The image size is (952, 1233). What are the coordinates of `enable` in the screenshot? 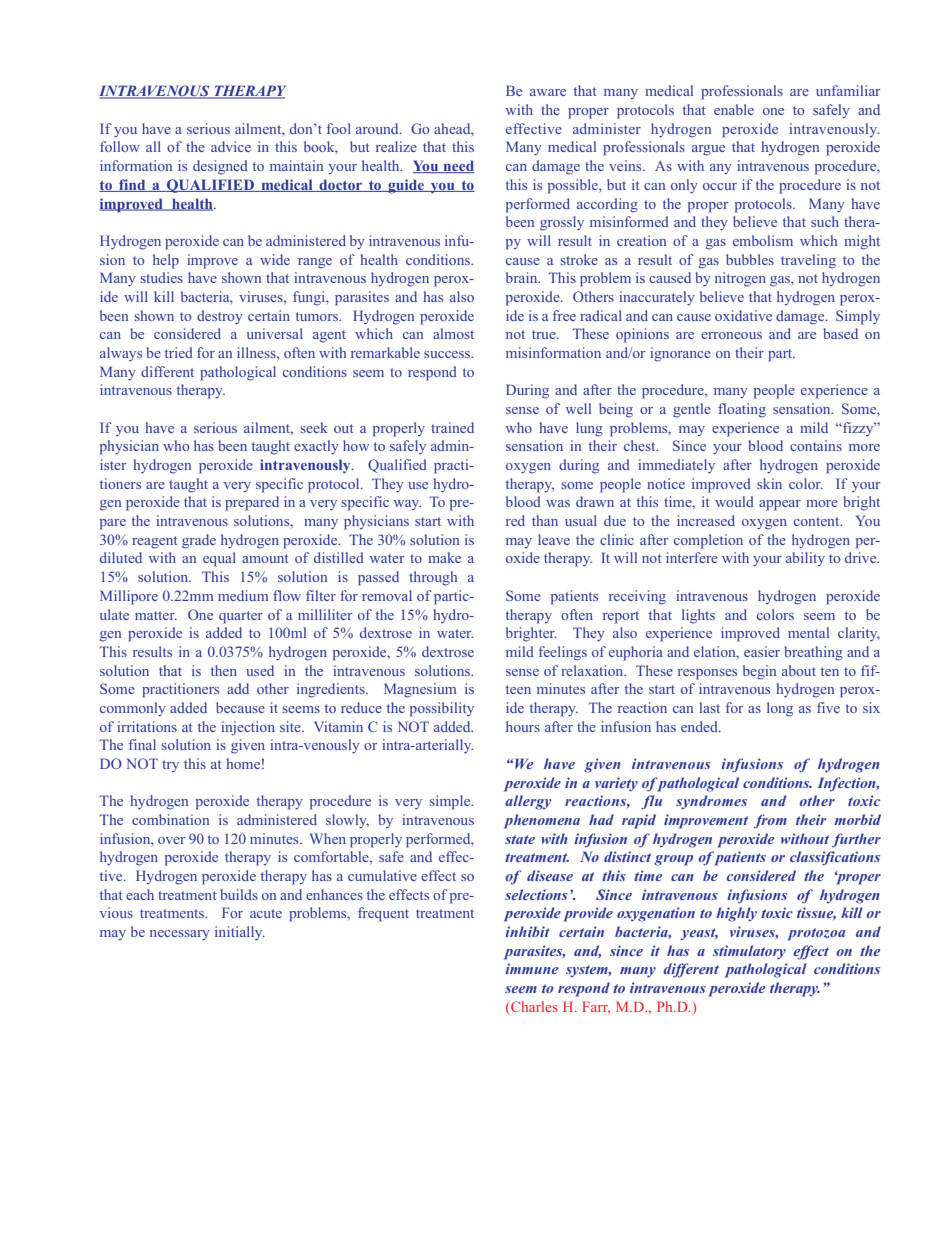 It's located at (734, 109).
